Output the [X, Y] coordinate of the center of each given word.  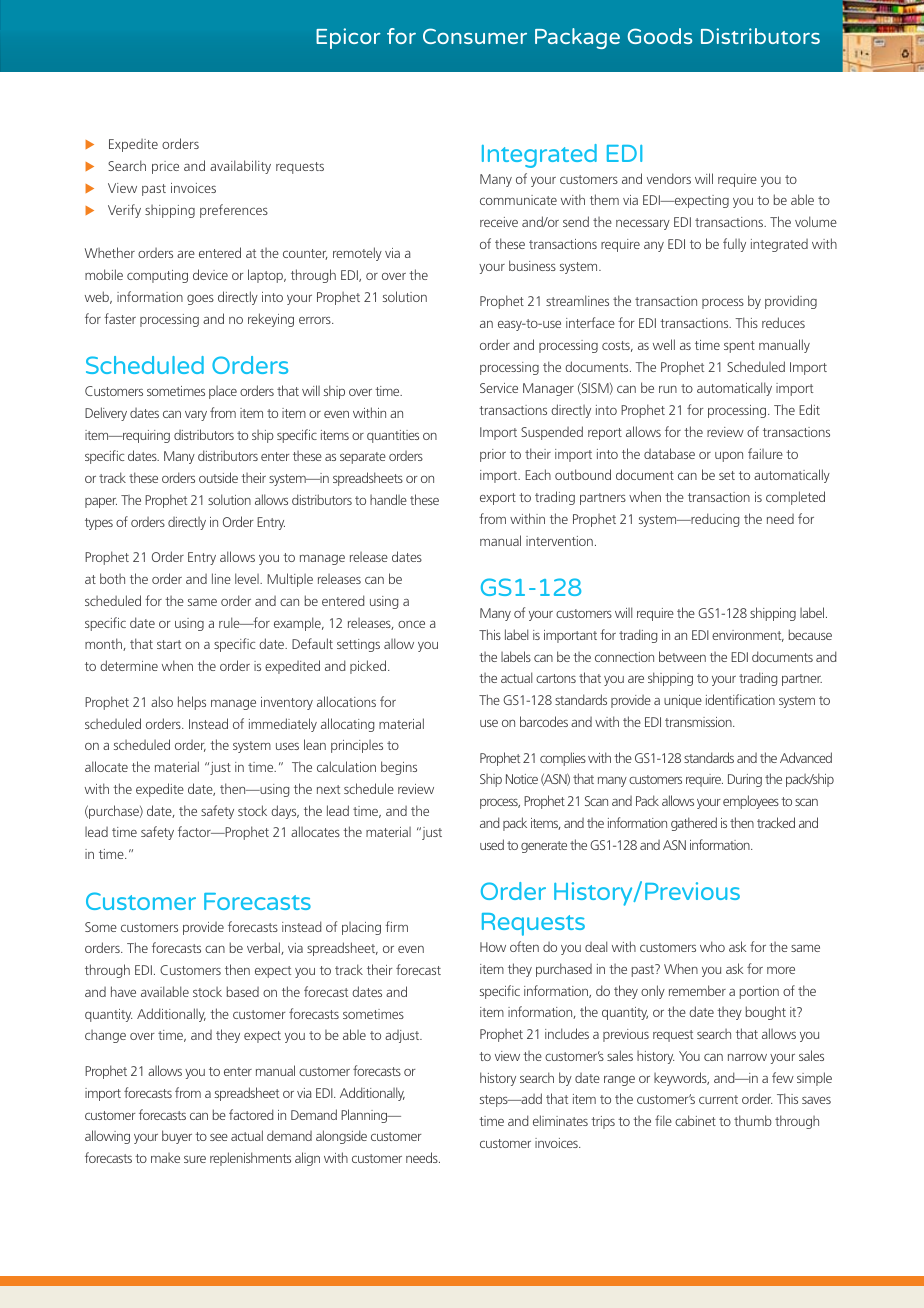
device [210, 274]
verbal [264, 948]
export [498, 499]
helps [192, 703]
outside [218, 477]
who [712, 946]
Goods [660, 36]
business [532, 265]
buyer [177, 1137]
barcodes [544, 721]
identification [740, 699]
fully [734, 245]
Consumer [475, 36]
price [165, 167]
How [493, 947]
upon [729, 457]
